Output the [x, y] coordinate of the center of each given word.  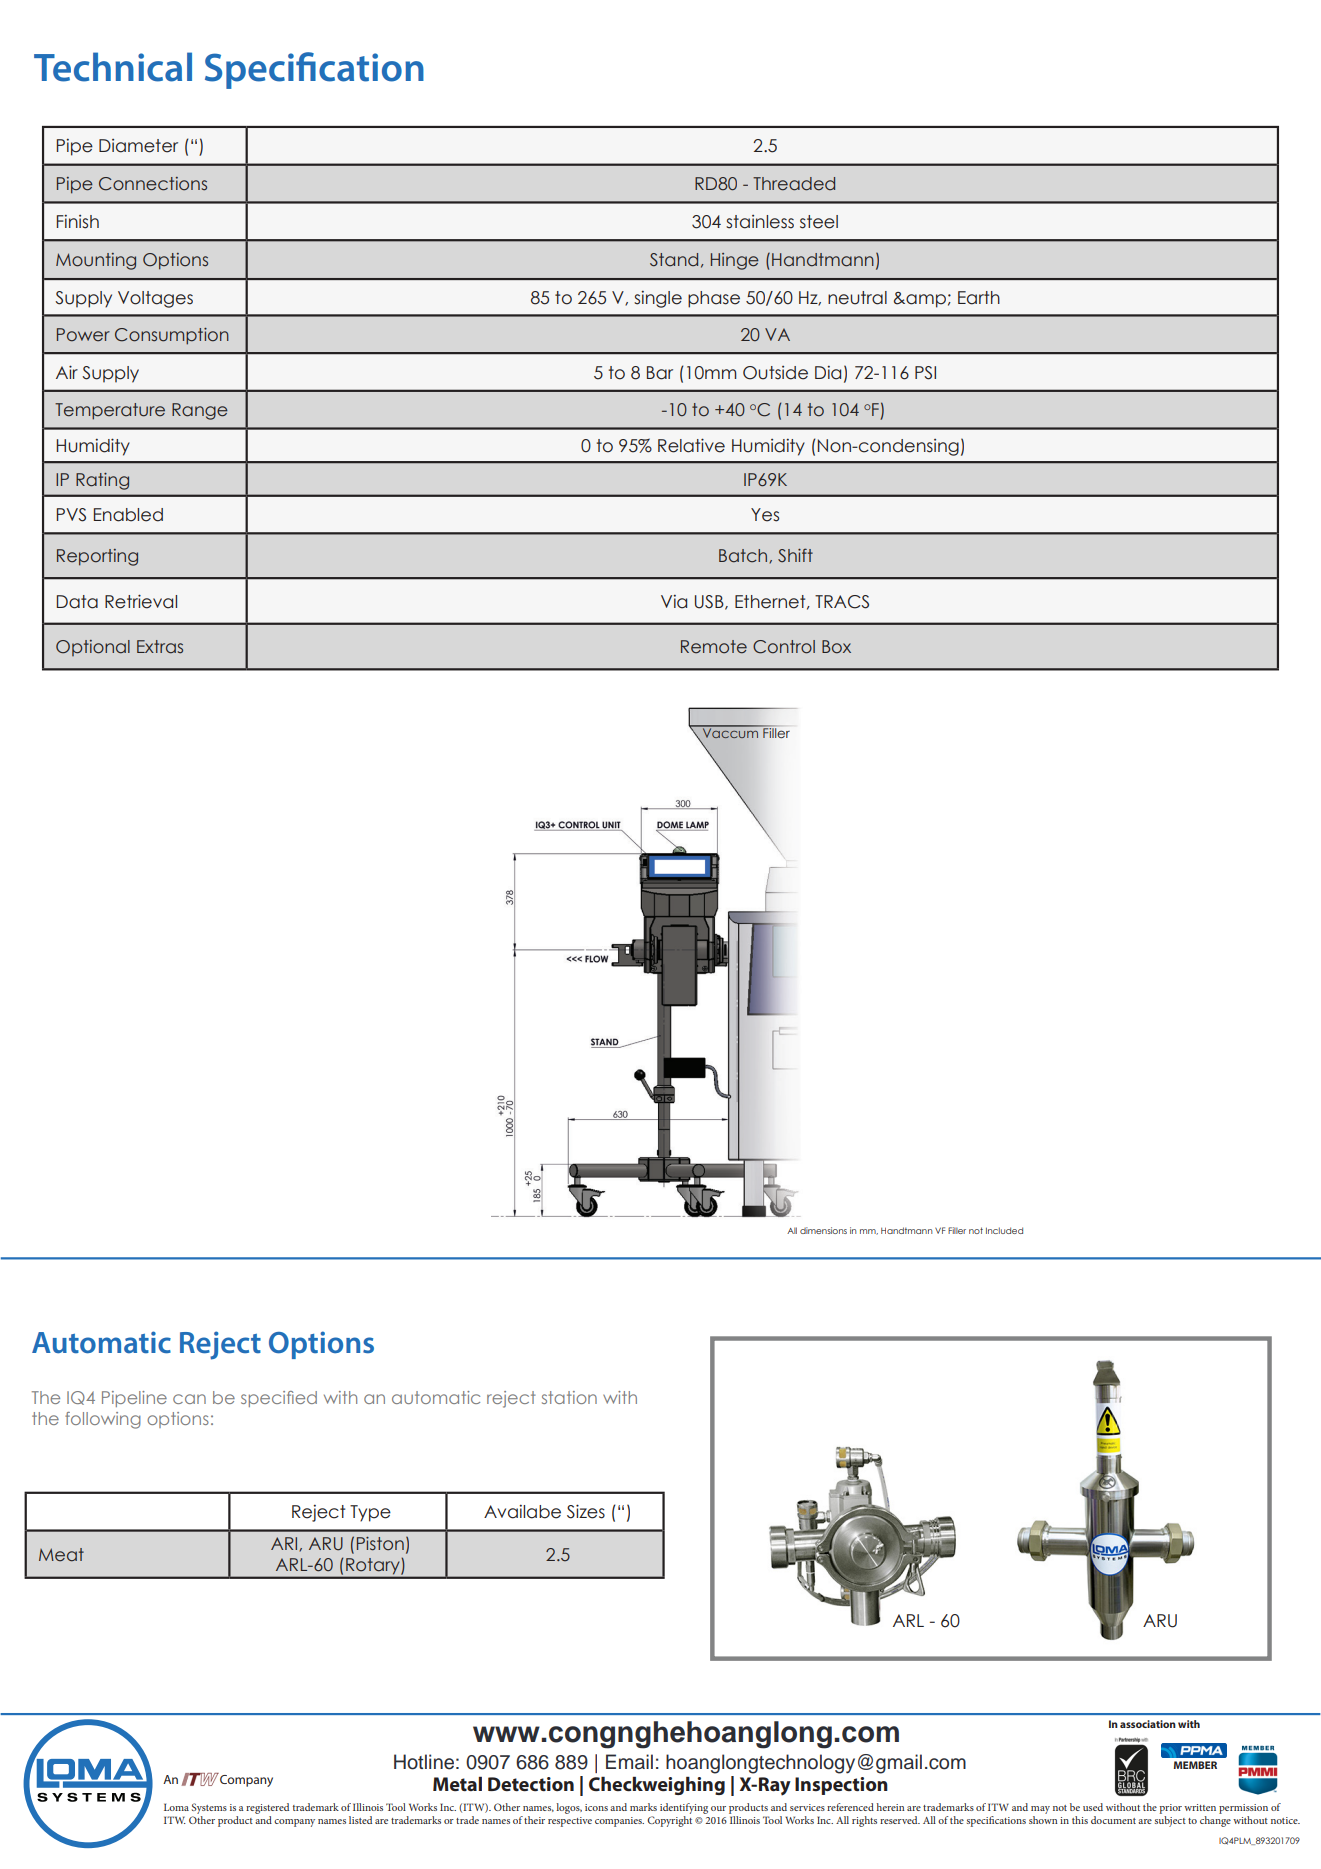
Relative [691, 445]
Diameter [138, 146]
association [1148, 1724]
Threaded [794, 184]
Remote [714, 647]
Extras [160, 647]
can [189, 1399]
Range [200, 411]
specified [279, 1399]
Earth [979, 298]
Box [836, 647]
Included [1004, 1230]
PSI [925, 373]
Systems [209, 1808]
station [569, 1397]
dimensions [823, 1230]
